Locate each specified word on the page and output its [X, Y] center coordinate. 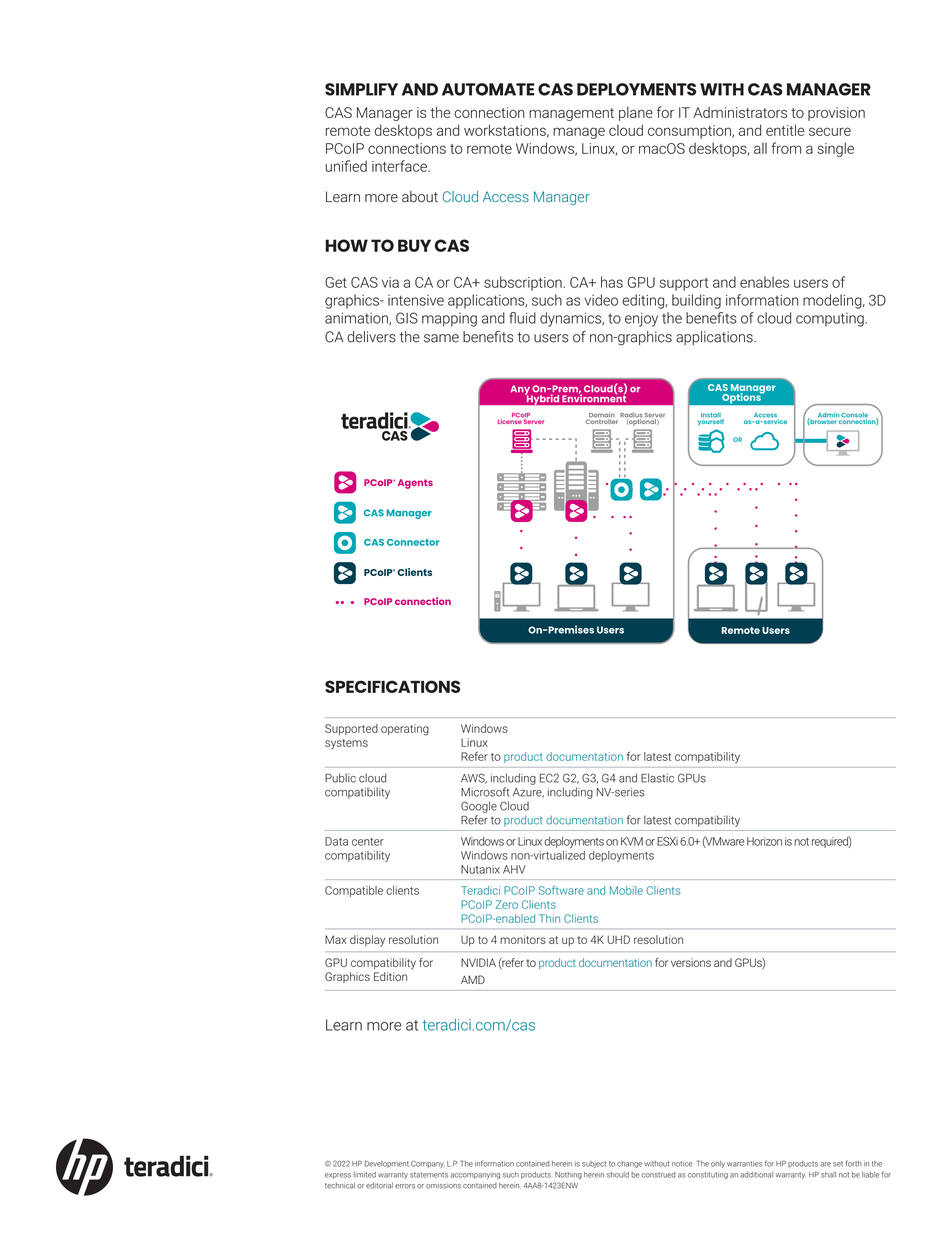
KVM [632, 841]
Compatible [354, 891]
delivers [371, 337]
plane [636, 114]
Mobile [626, 890]
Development [387, 1164]
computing [831, 320]
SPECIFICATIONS [392, 686]
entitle [785, 130]
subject [594, 1164]
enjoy [641, 319]
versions [691, 962]
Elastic [657, 778]
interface [400, 166]
